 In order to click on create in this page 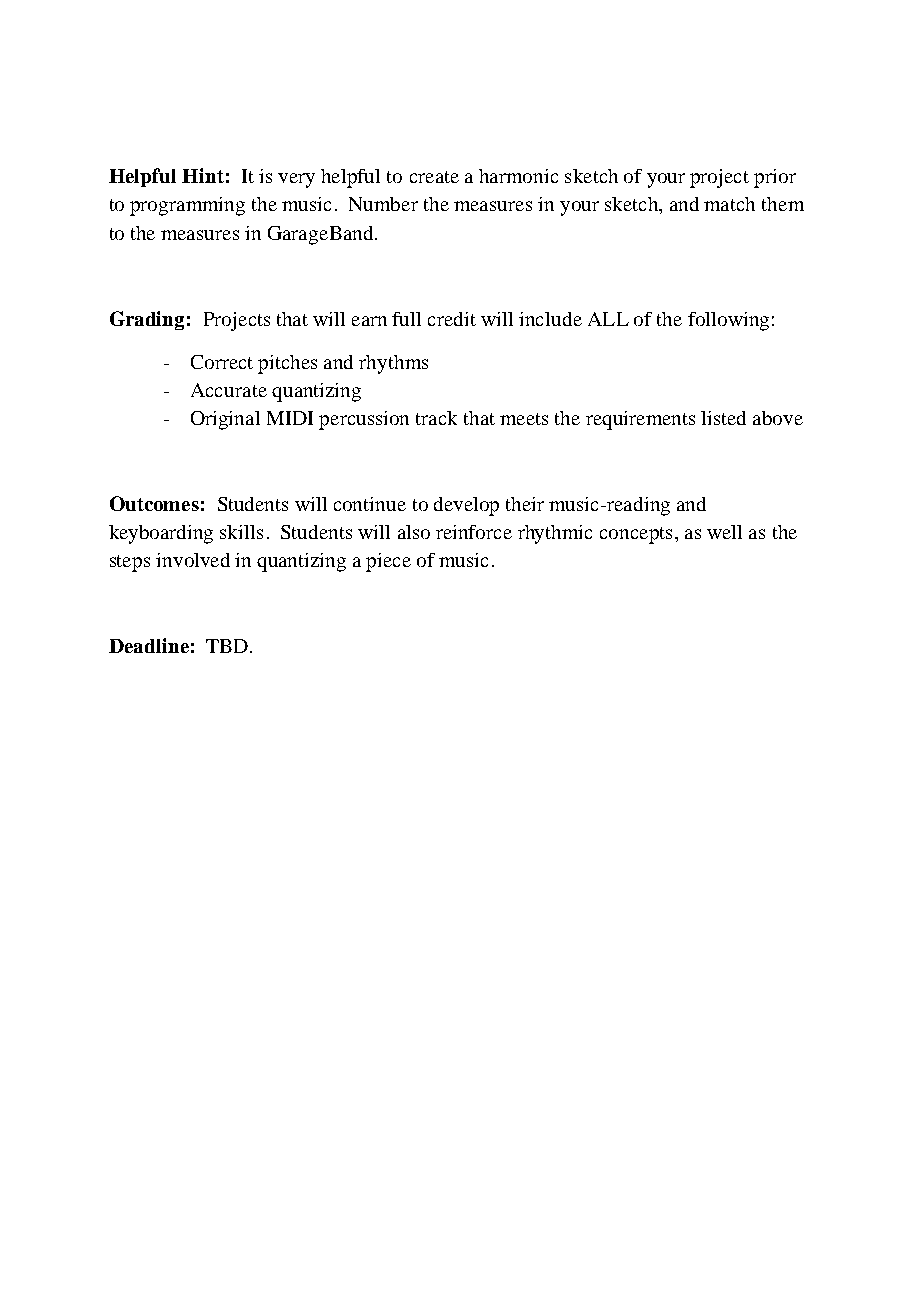, I will do `click(434, 177)`.
